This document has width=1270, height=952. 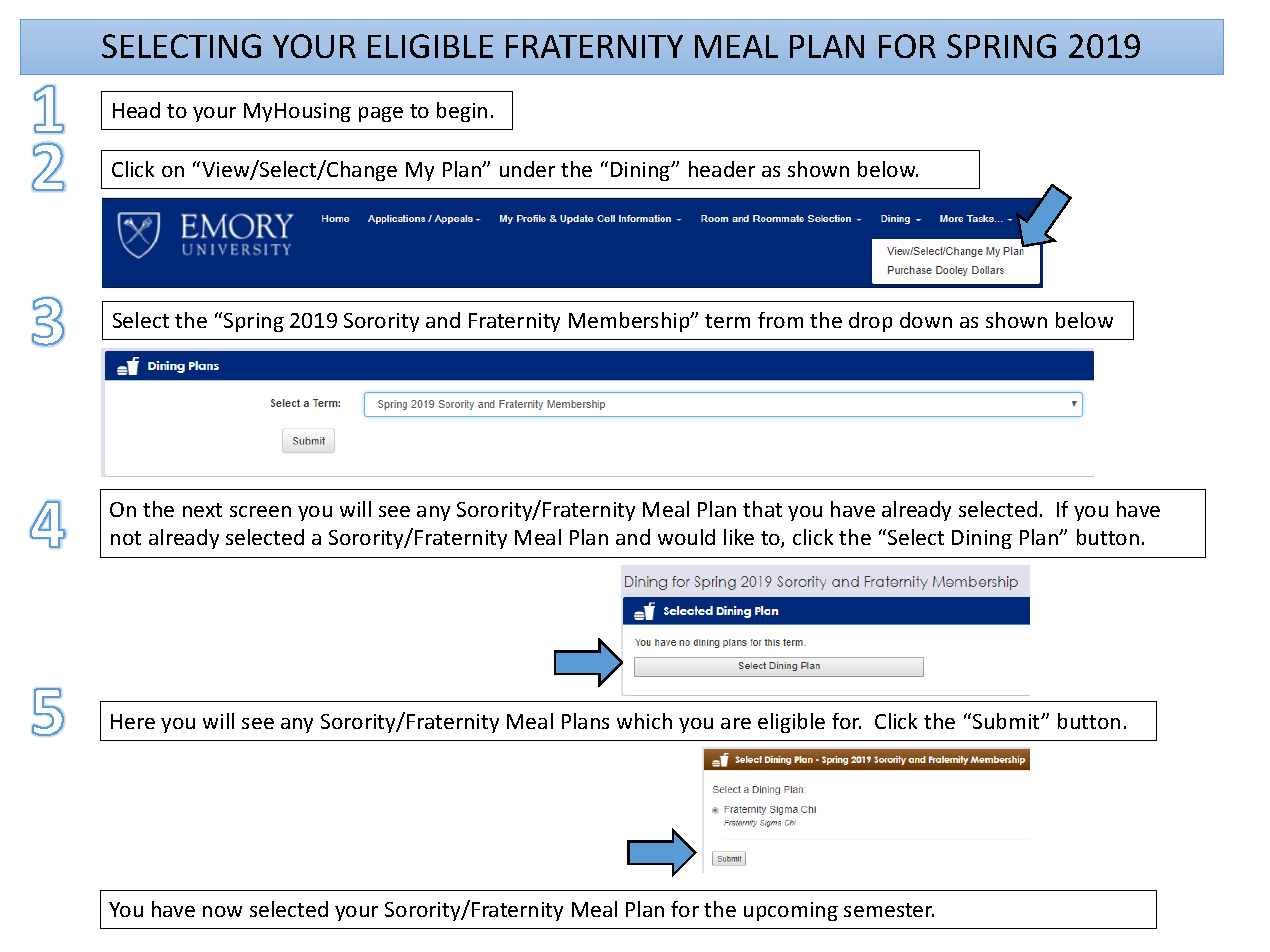 I want to click on drop, so click(x=870, y=322).
